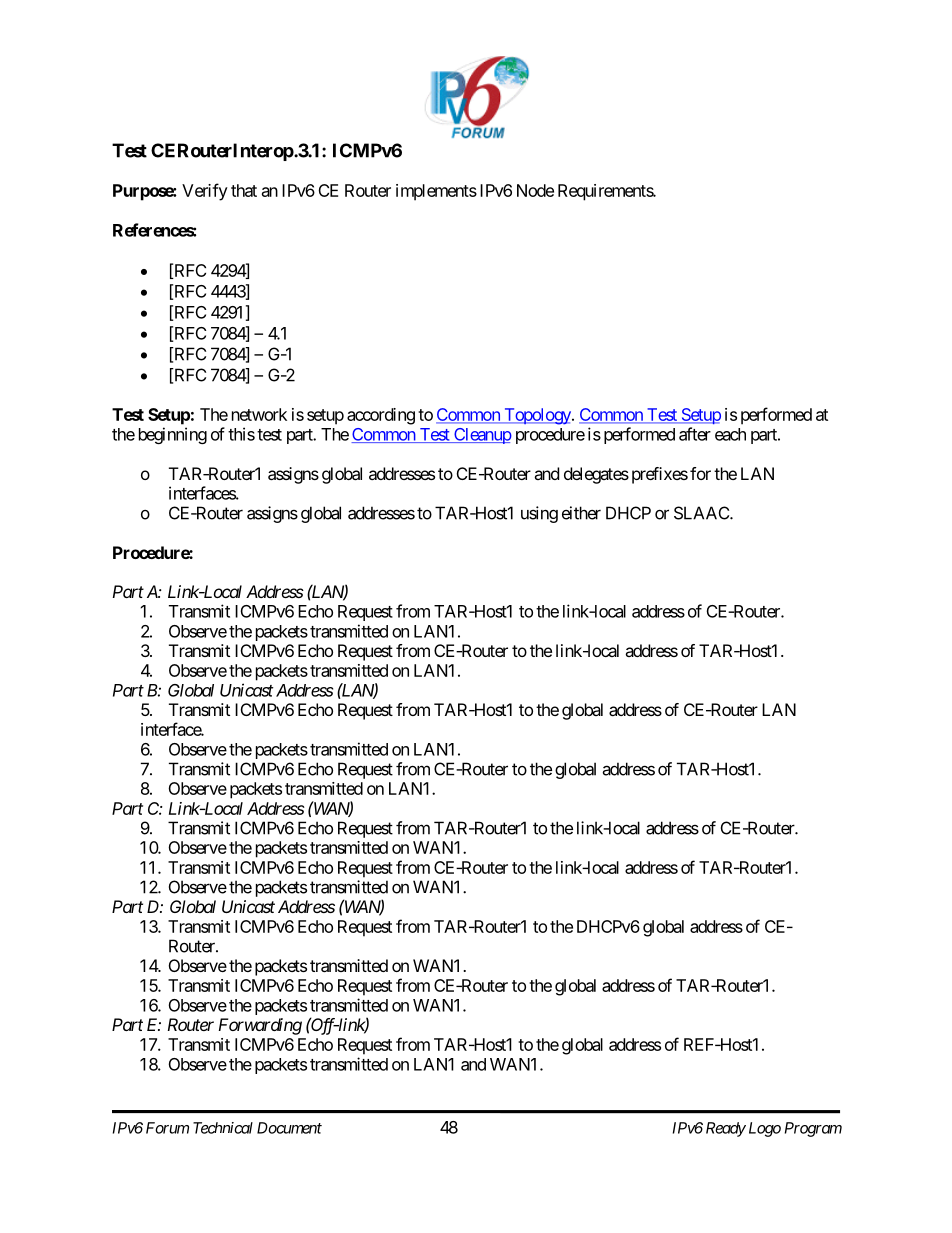  Describe the element at coordinates (244, 190) in the screenshot. I see `that` at that location.
